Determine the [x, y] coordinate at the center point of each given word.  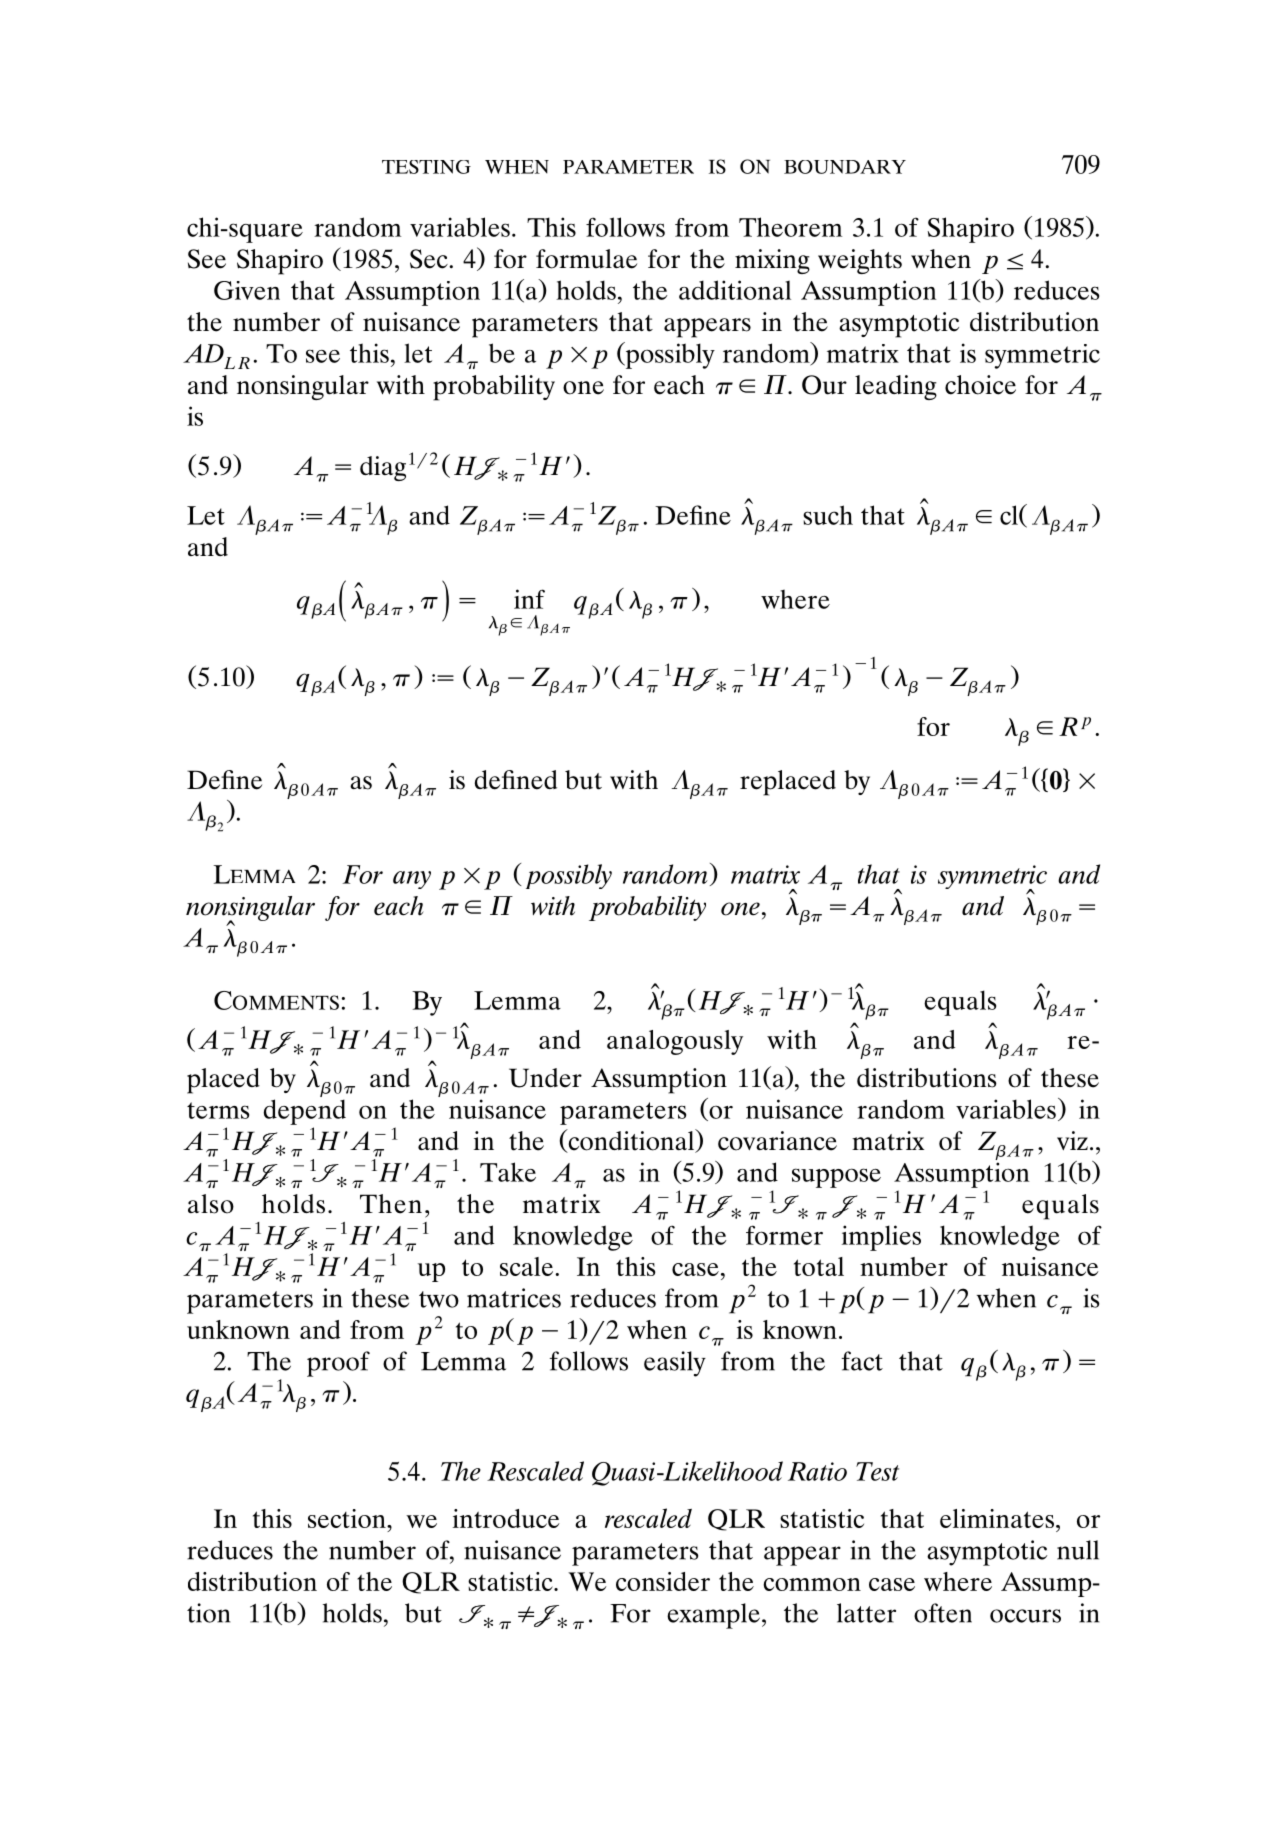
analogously [675, 1042]
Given [247, 290]
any [412, 880]
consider [663, 1581]
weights [860, 261]
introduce [506, 1518]
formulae [586, 259]
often [943, 1613]
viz [1072, 1140]
